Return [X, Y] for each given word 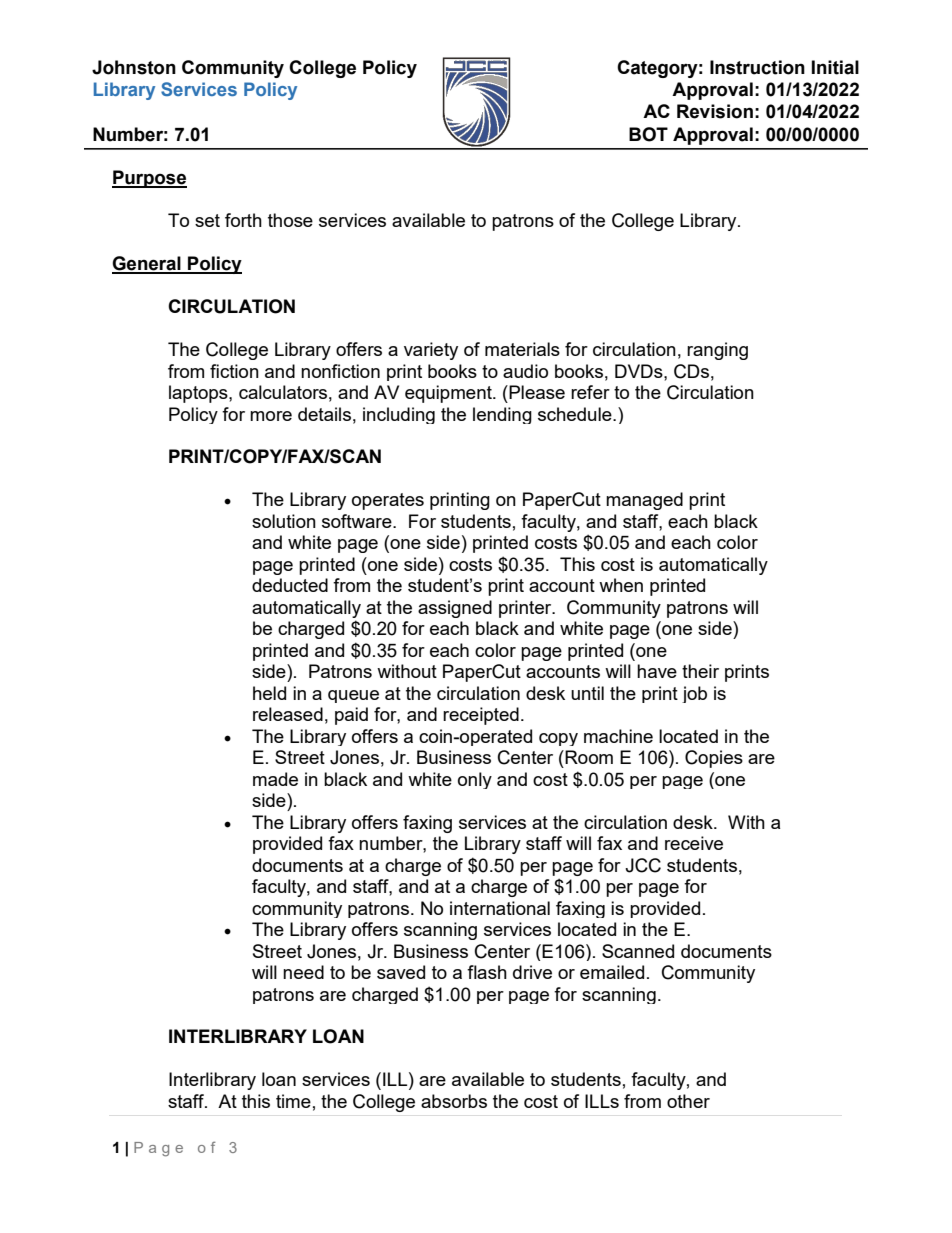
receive [694, 843]
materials [522, 349]
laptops [199, 394]
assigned [455, 609]
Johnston [134, 67]
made [275, 779]
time [293, 1101]
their [700, 671]
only [475, 780]
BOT [648, 134]
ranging [717, 351]
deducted [290, 585]
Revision [715, 111]
